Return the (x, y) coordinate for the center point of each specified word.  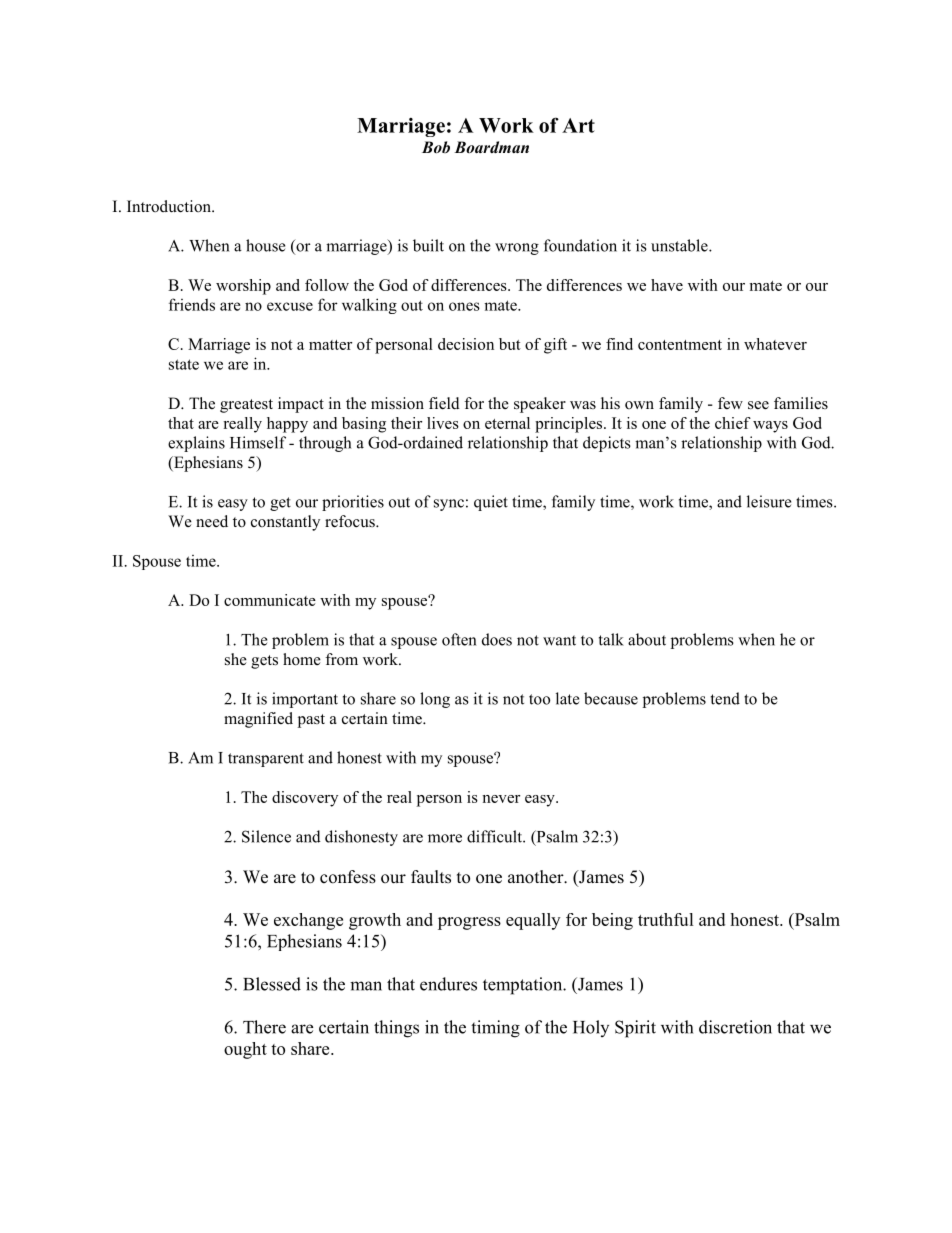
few (730, 403)
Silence (266, 836)
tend (725, 698)
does (497, 639)
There (264, 1027)
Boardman (491, 147)
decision (466, 344)
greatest (246, 406)
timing (495, 1029)
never (501, 799)
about (647, 639)
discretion (735, 1027)
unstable (680, 245)
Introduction (170, 206)
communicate (270, 600)
